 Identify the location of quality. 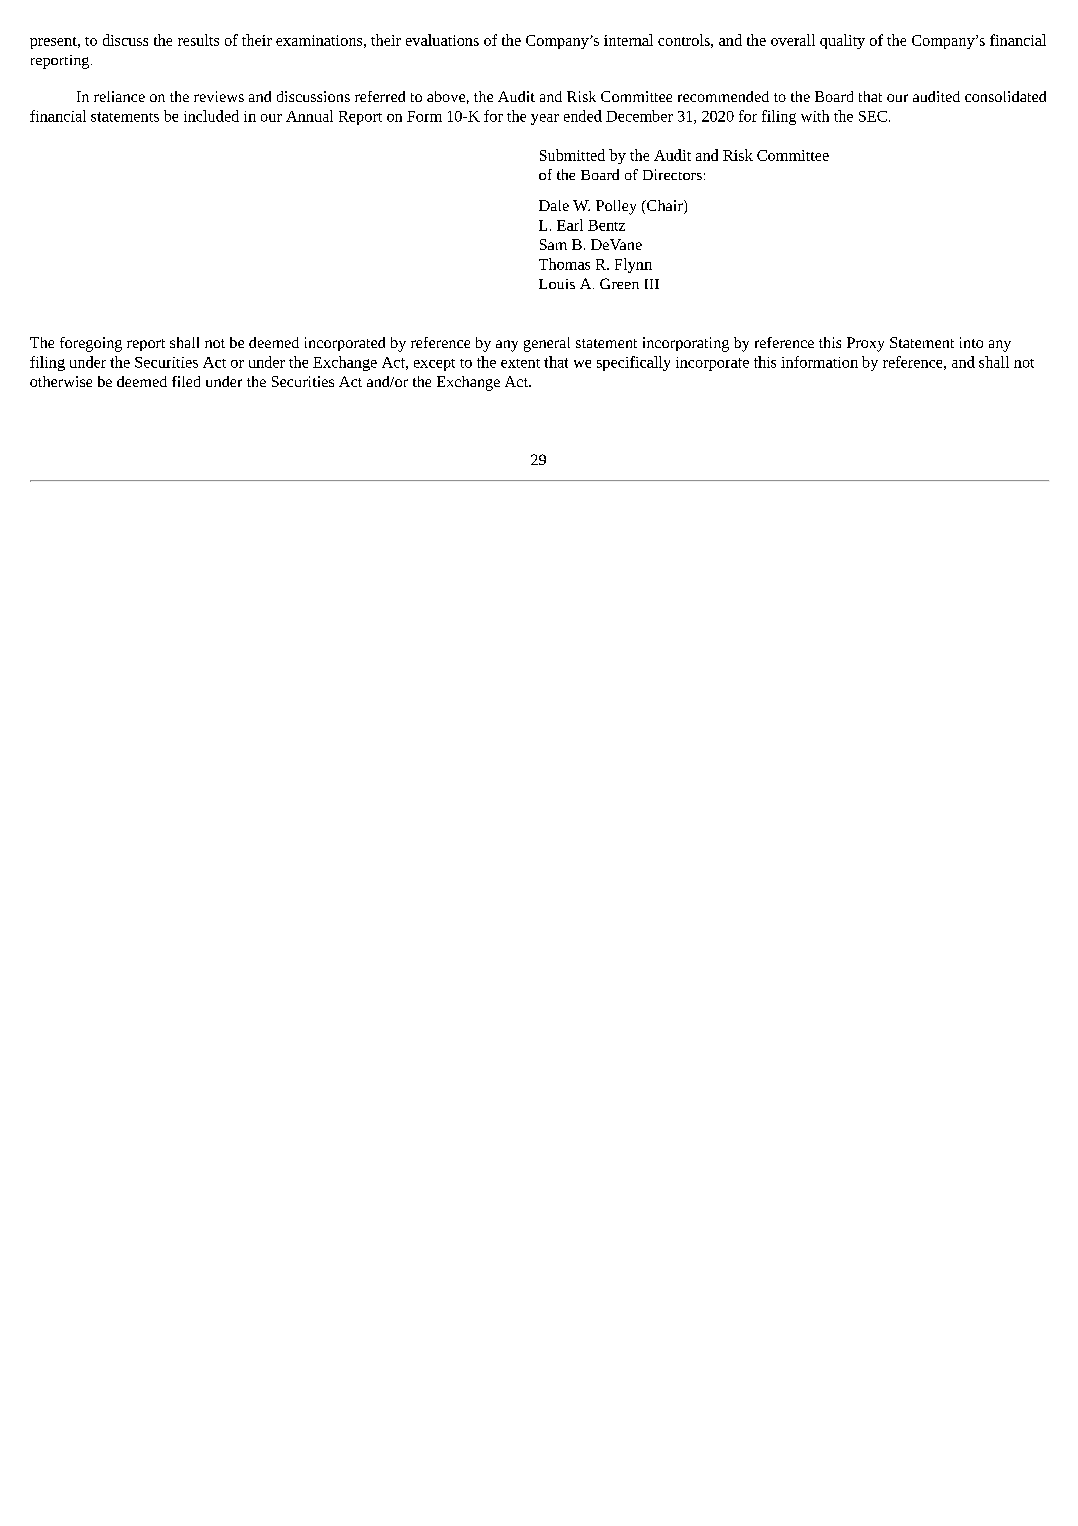
(842, 41).
